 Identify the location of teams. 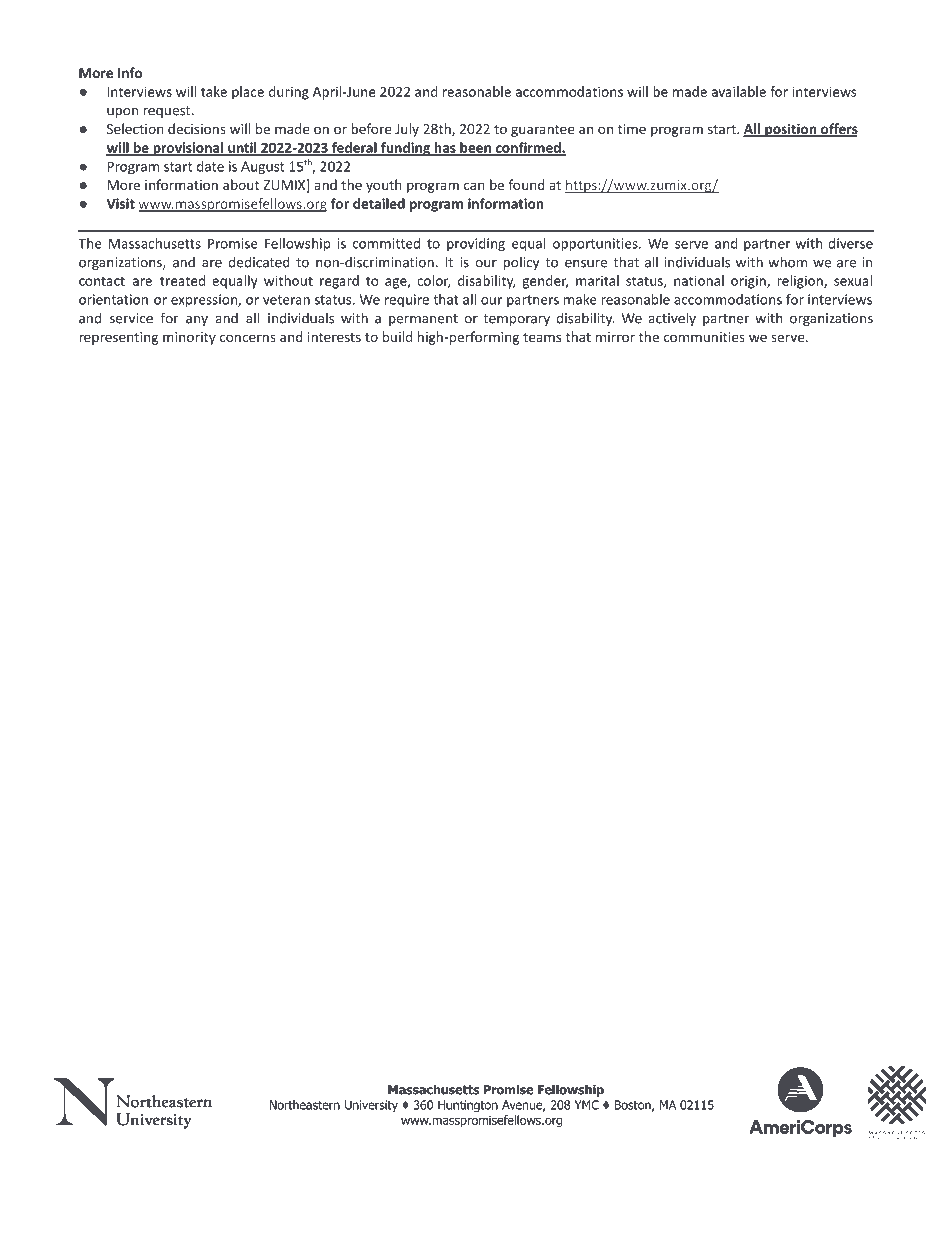
(542, 337).
